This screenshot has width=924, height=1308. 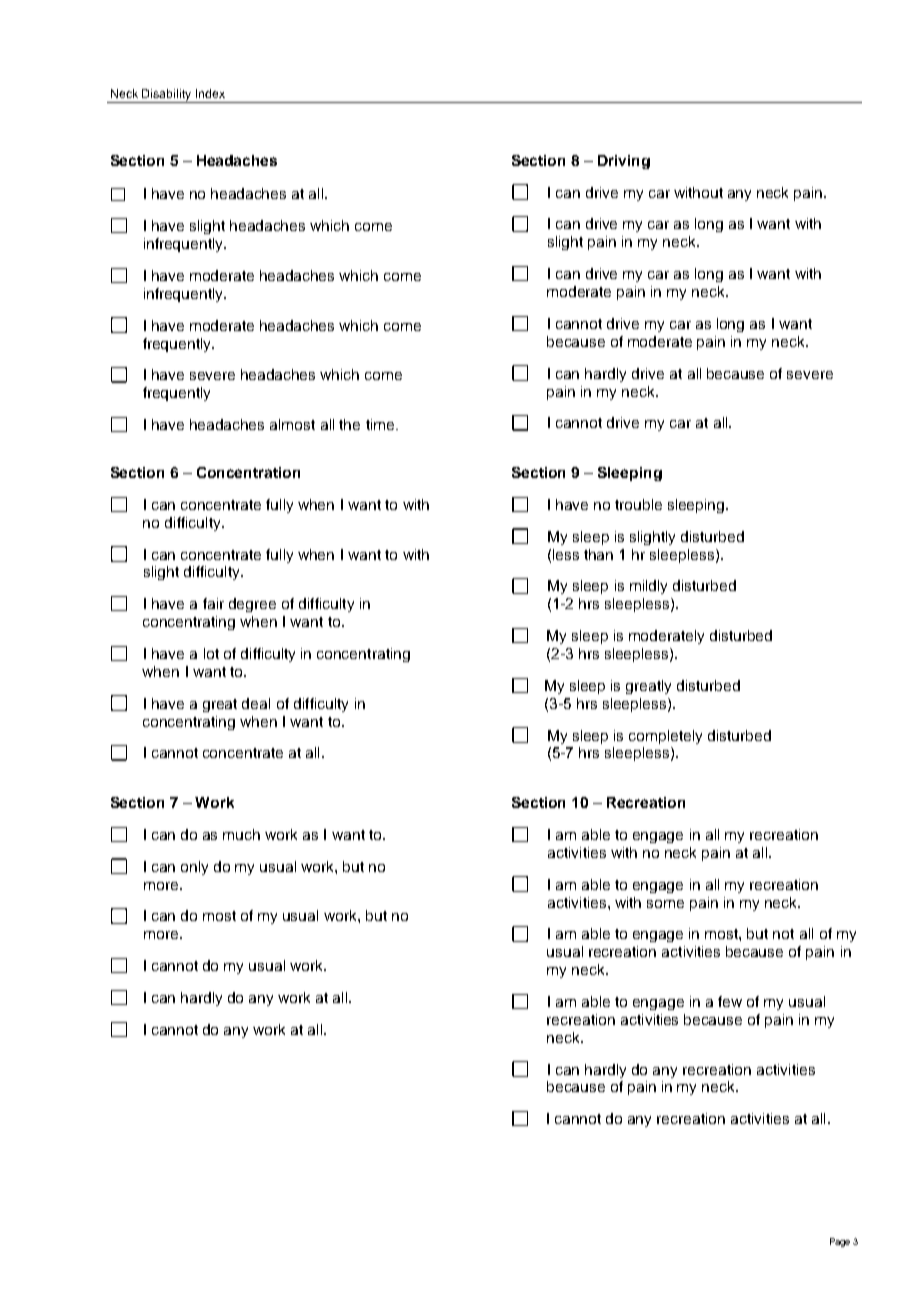 What do you see at coordinates (624, 162) in the screenshot?
I see `Driving` at bounding box center [624, 162].
